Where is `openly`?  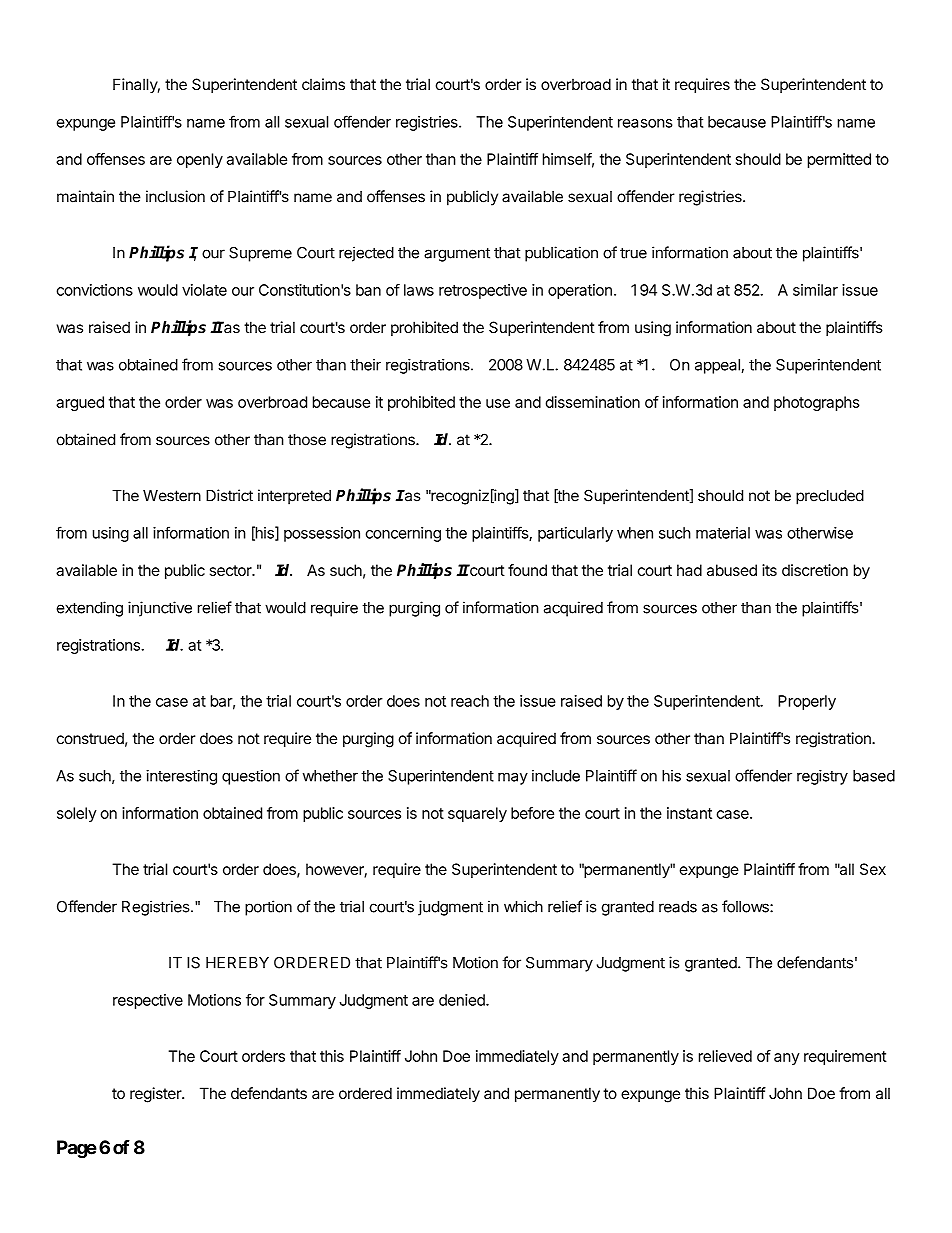
openly is located at coordinates (200, 160).
